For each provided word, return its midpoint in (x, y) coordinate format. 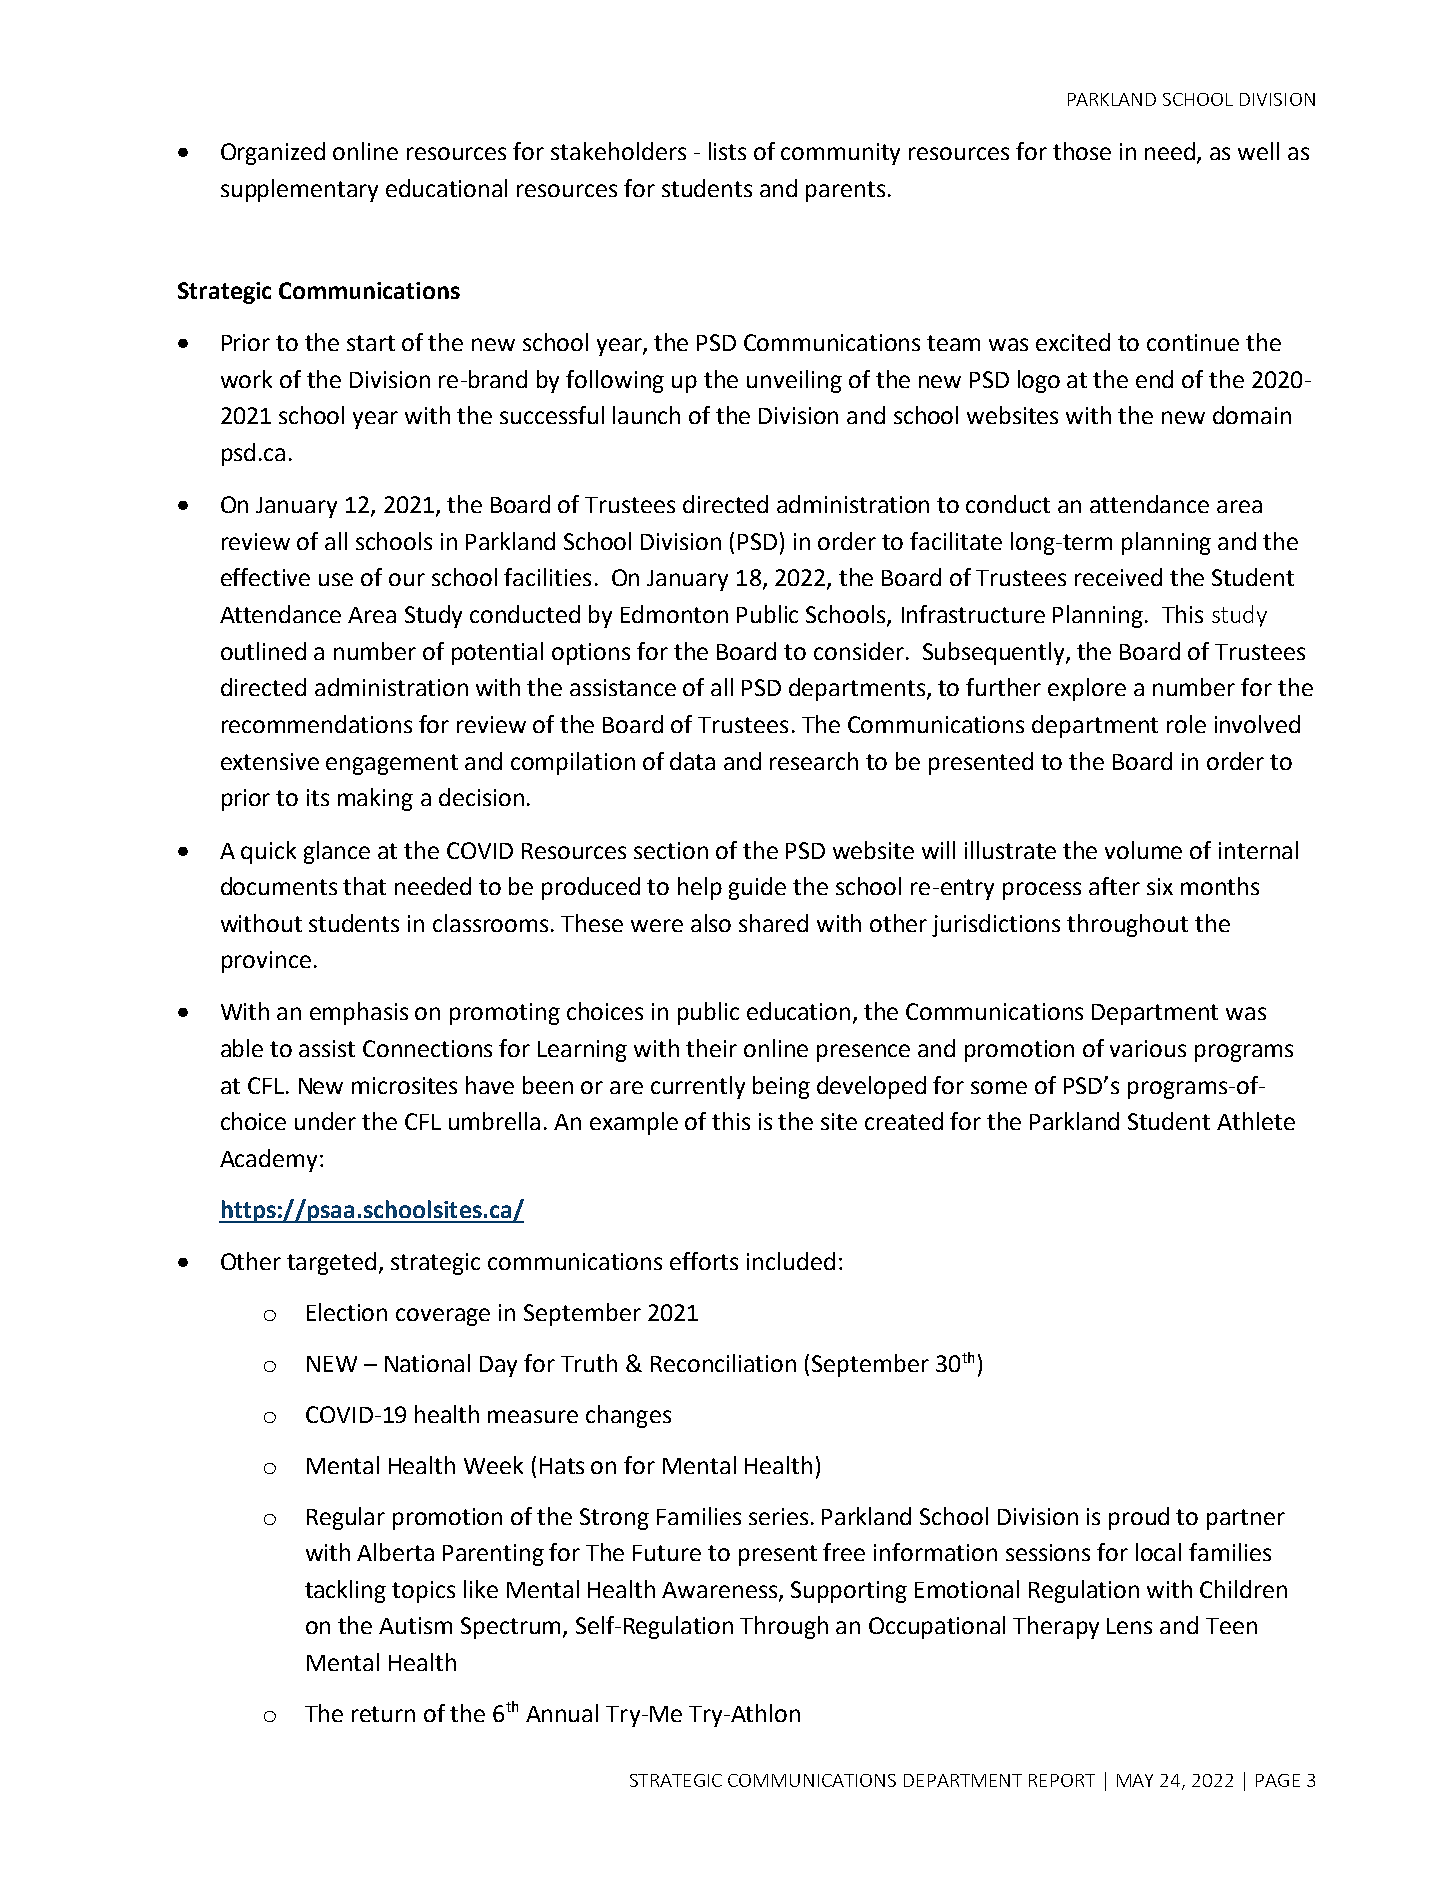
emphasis (359, 1013)
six (1160, 886)
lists (727, 151)
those (1082, 151)
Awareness (721, 1591)
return (383, 1714)
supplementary (299, 190)
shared (773, 923)
